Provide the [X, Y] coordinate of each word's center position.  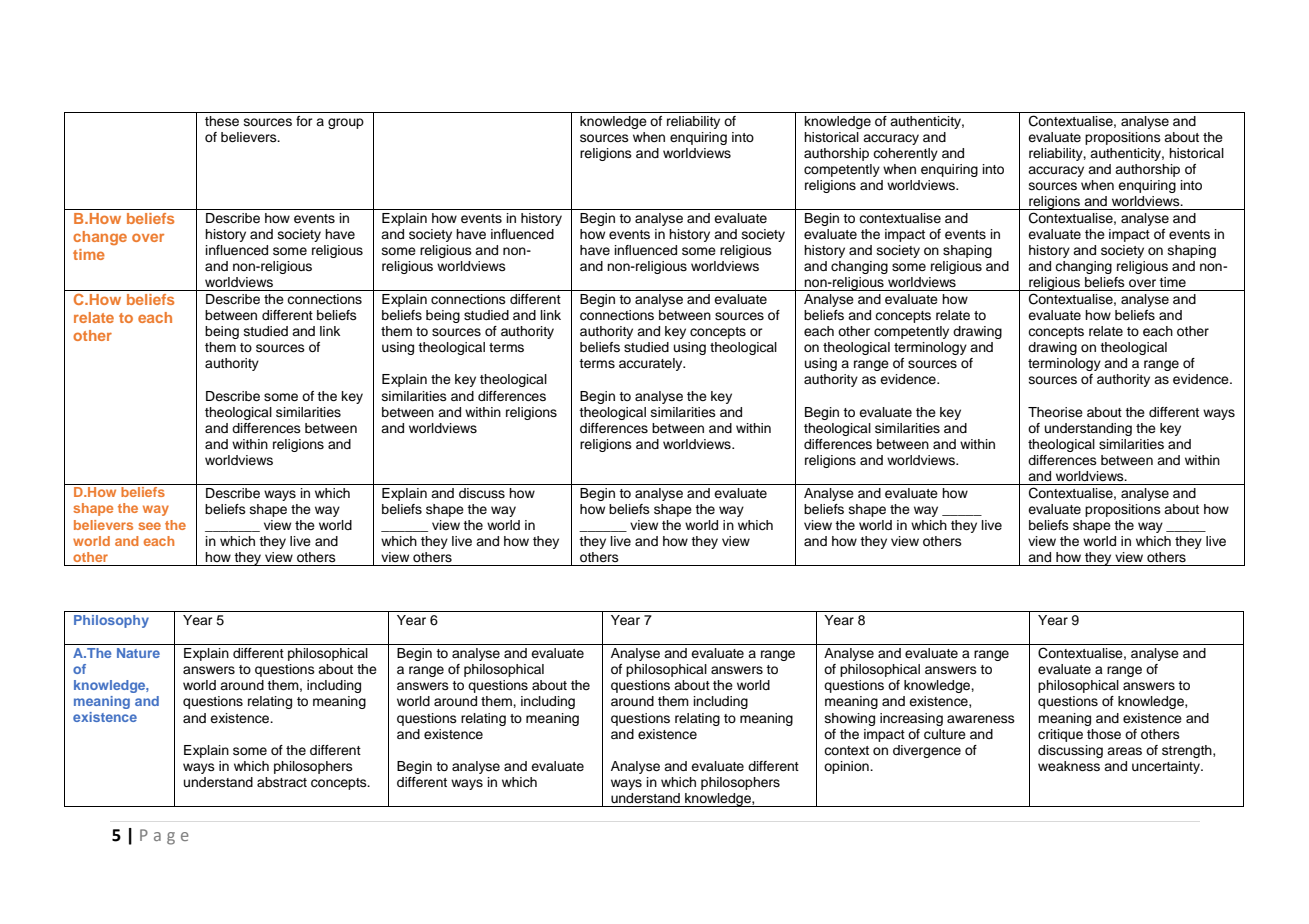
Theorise [1055, 412]
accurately [652, 364]
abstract [282, 782]
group [346, 123]
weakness [1069, 766]
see [149, 526]
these [222, 121]
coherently [905, 154]
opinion [847, 767]
